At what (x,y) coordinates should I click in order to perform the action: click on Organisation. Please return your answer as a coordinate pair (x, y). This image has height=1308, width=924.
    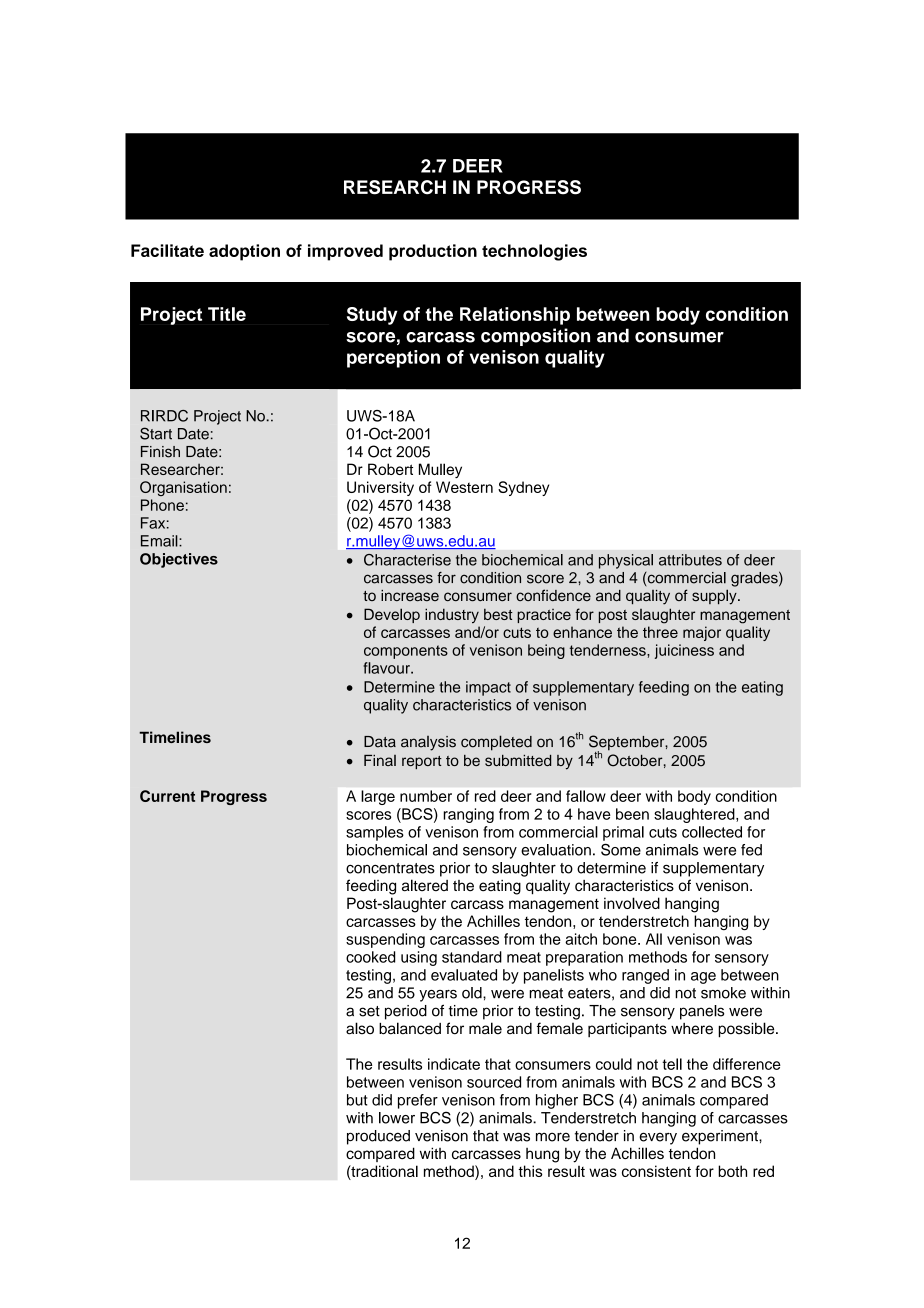
    Looking at the image, I should click on (183, 488).
